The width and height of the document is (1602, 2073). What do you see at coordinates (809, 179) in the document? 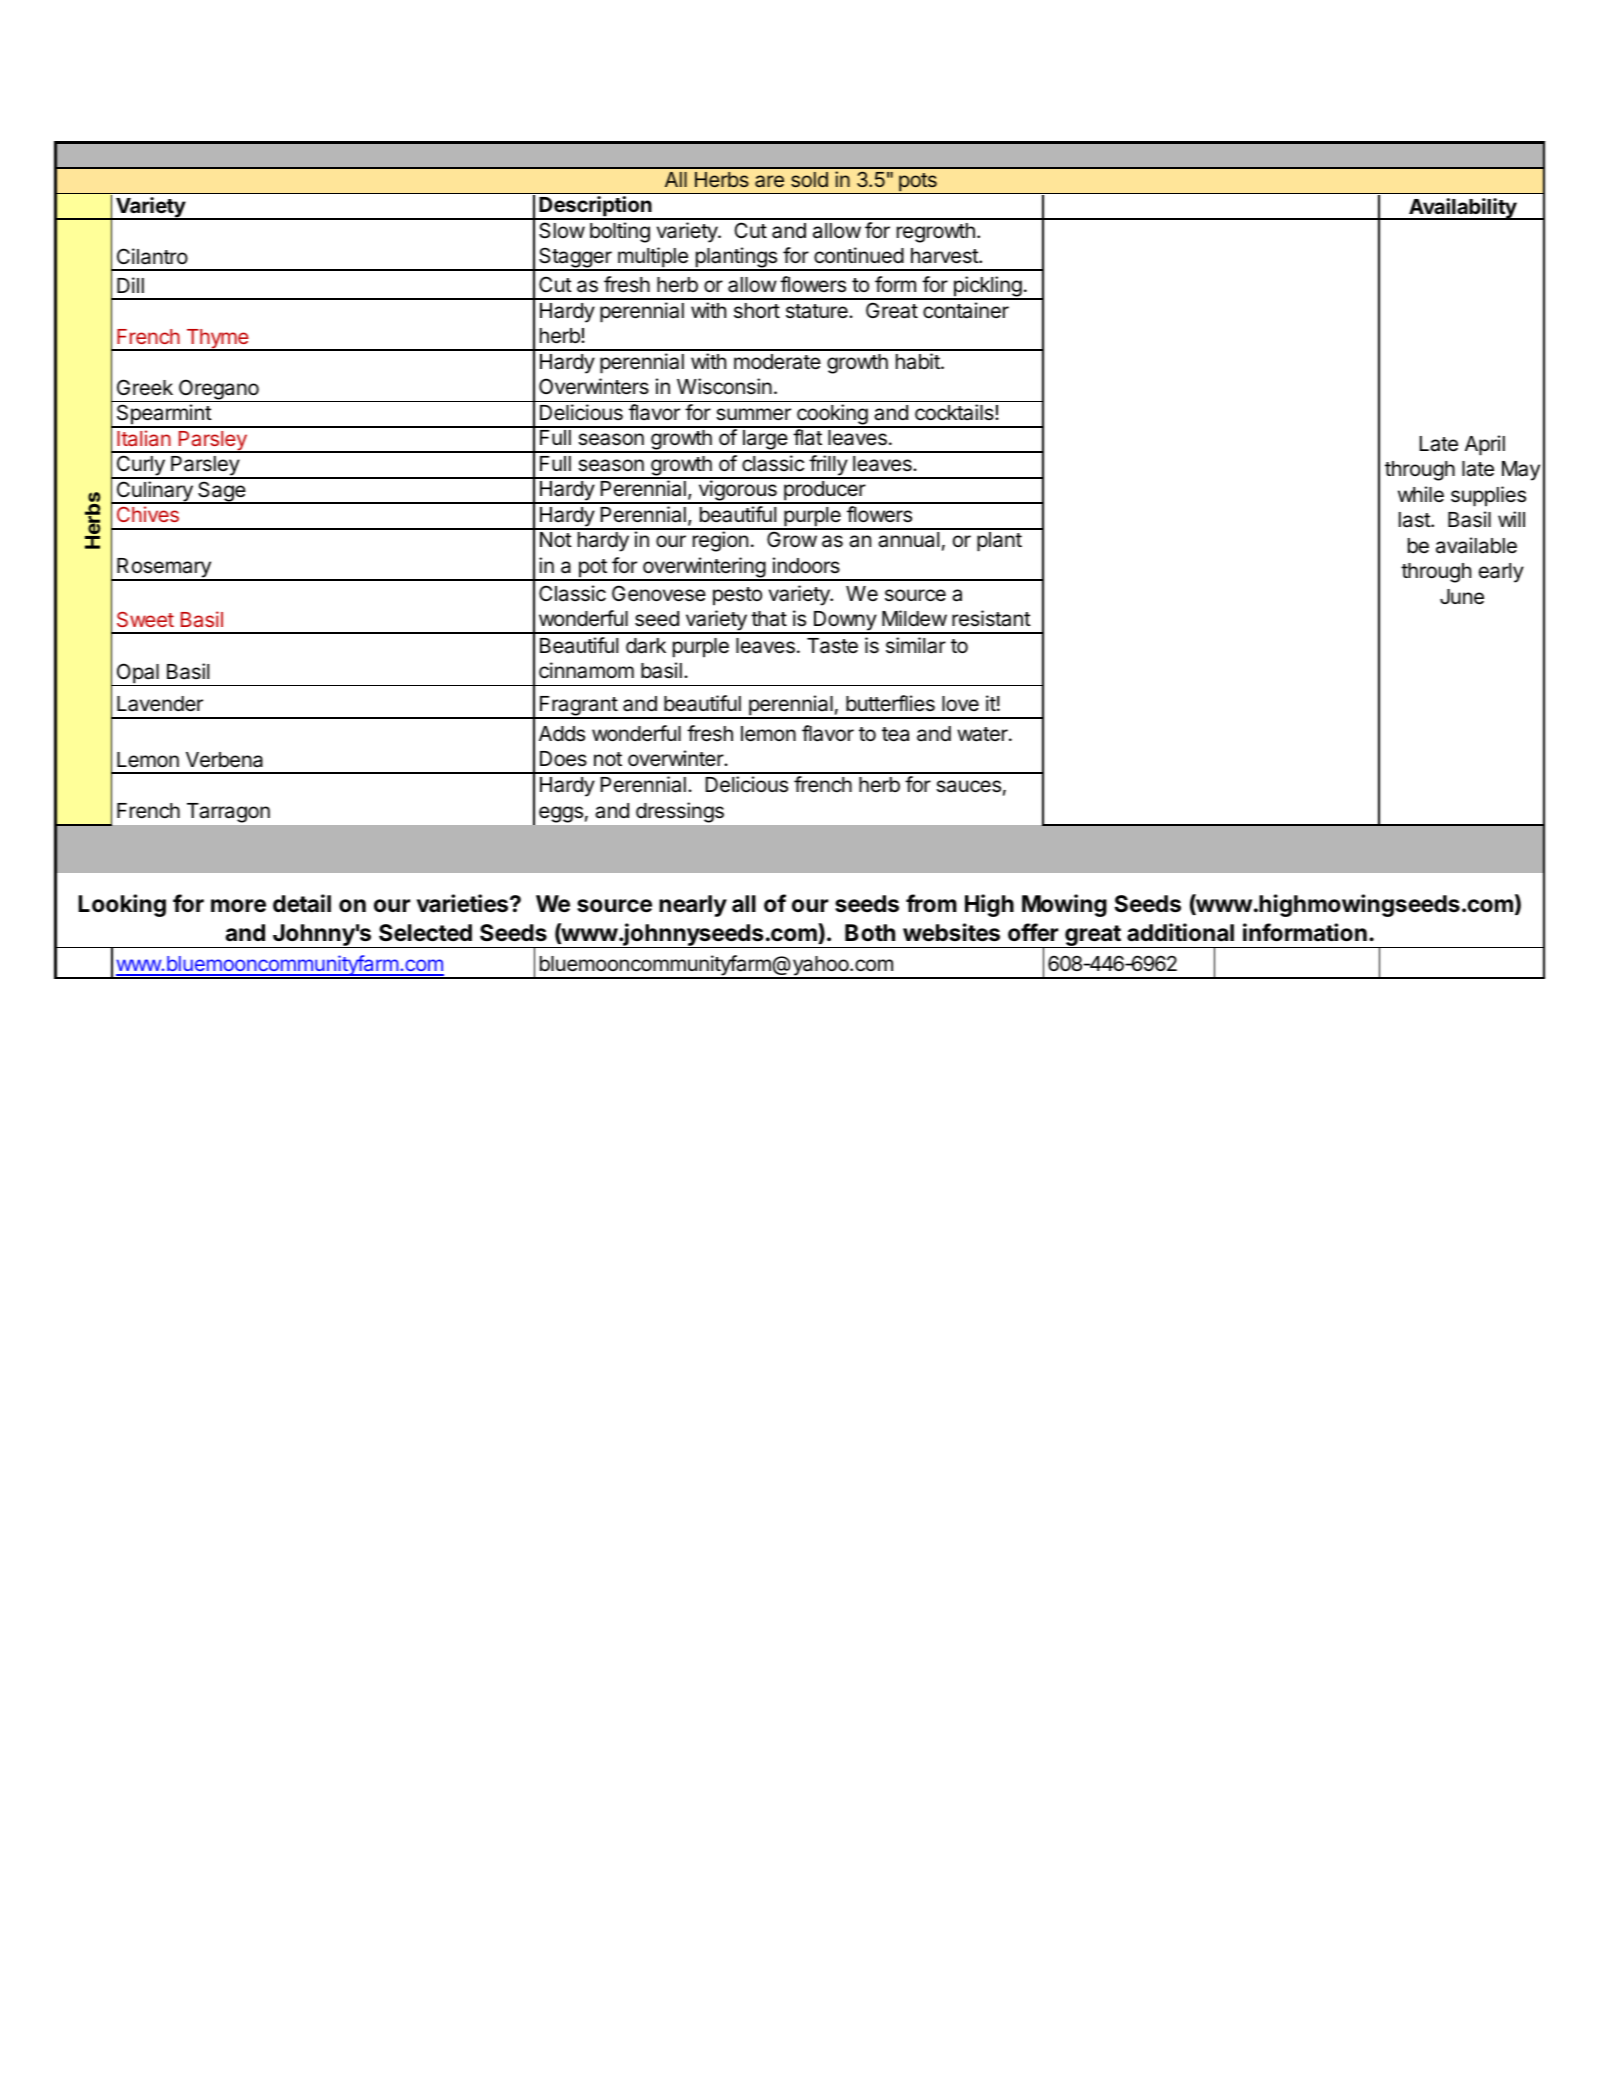
I see `sold` at bounding box center [809, 179].
